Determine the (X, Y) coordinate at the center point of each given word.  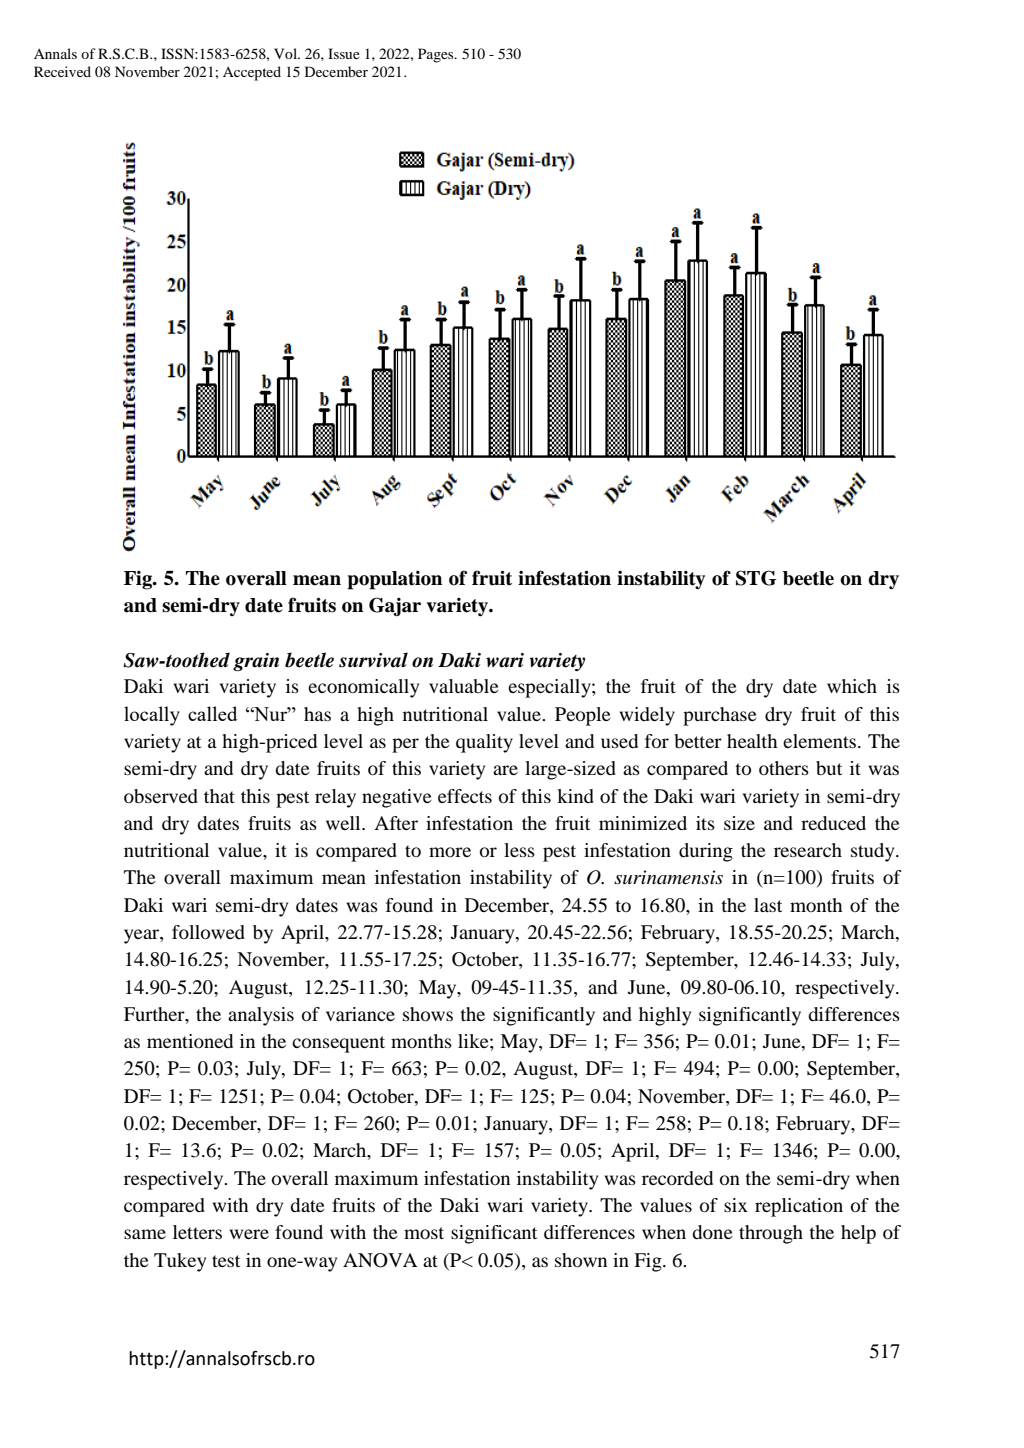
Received (62, 71)
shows (428, 1014)
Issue (344, 53)
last (768, 905)
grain (256, 662)
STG (756, 578)
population (395, 580)
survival (373, 660)
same (145, 1234)
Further (155, 1015)
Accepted (252, 73)
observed (161, 796)
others (784, 768)
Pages (437, 55)
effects (465, 796)
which (852, 686)
